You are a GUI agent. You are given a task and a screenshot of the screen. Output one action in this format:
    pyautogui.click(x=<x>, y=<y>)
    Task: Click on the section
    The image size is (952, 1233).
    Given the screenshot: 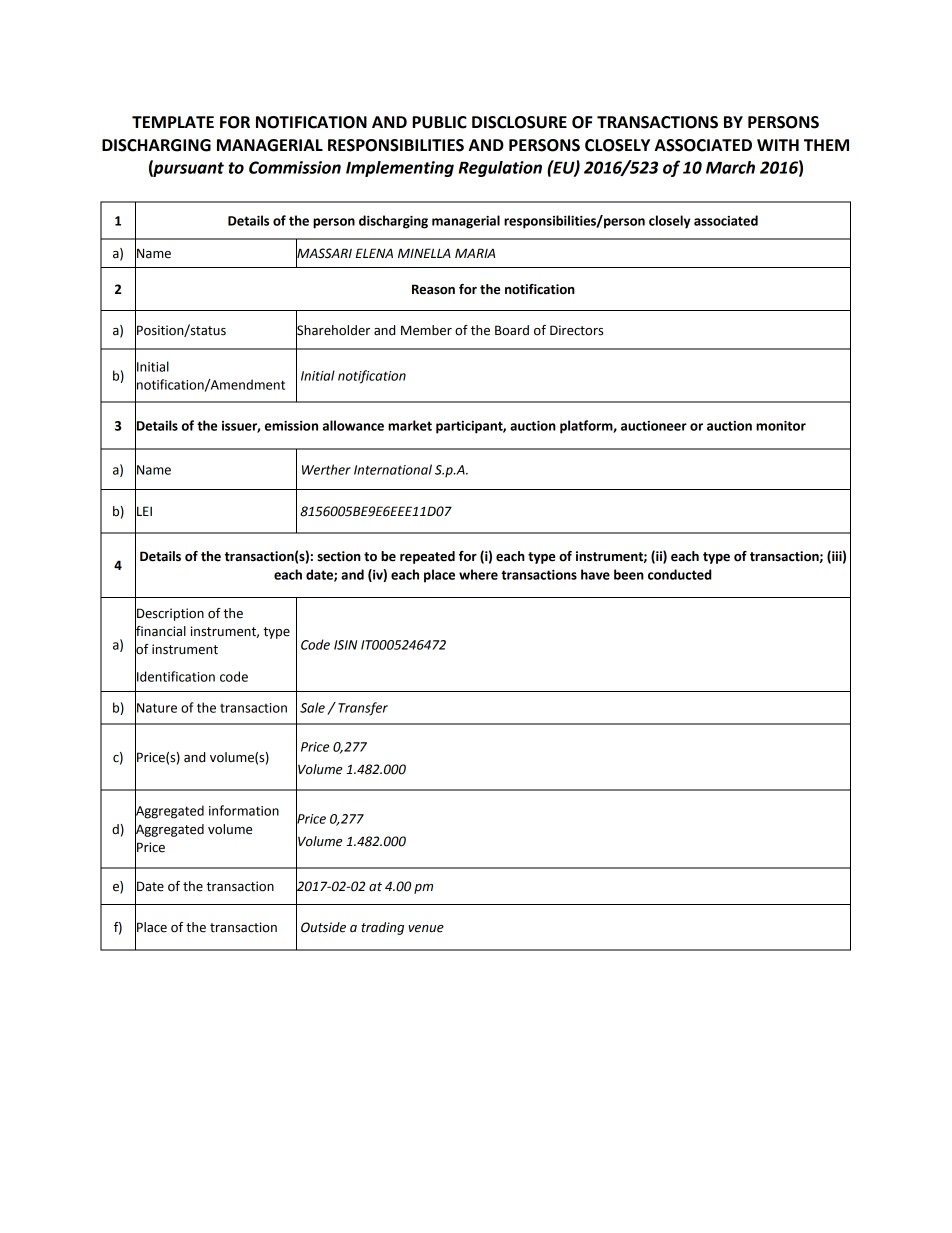 What is the action you would take?
    pyautogui.click(x=339, y=556)
